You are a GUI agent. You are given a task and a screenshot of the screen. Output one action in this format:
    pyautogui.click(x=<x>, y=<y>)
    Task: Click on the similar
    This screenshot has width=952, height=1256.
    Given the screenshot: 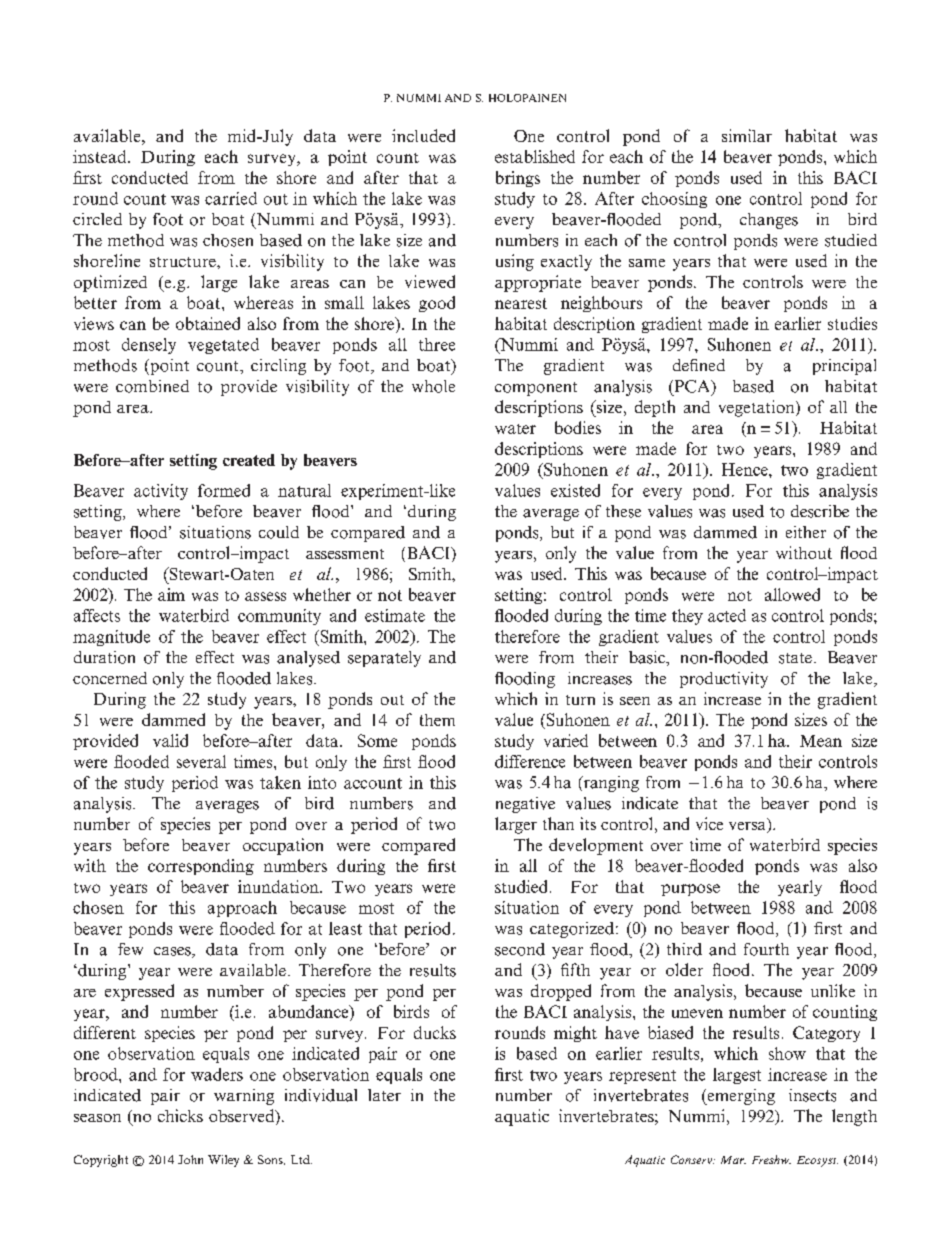 What is the action you would take?
    pyautogui.click(x=747, y=135)
